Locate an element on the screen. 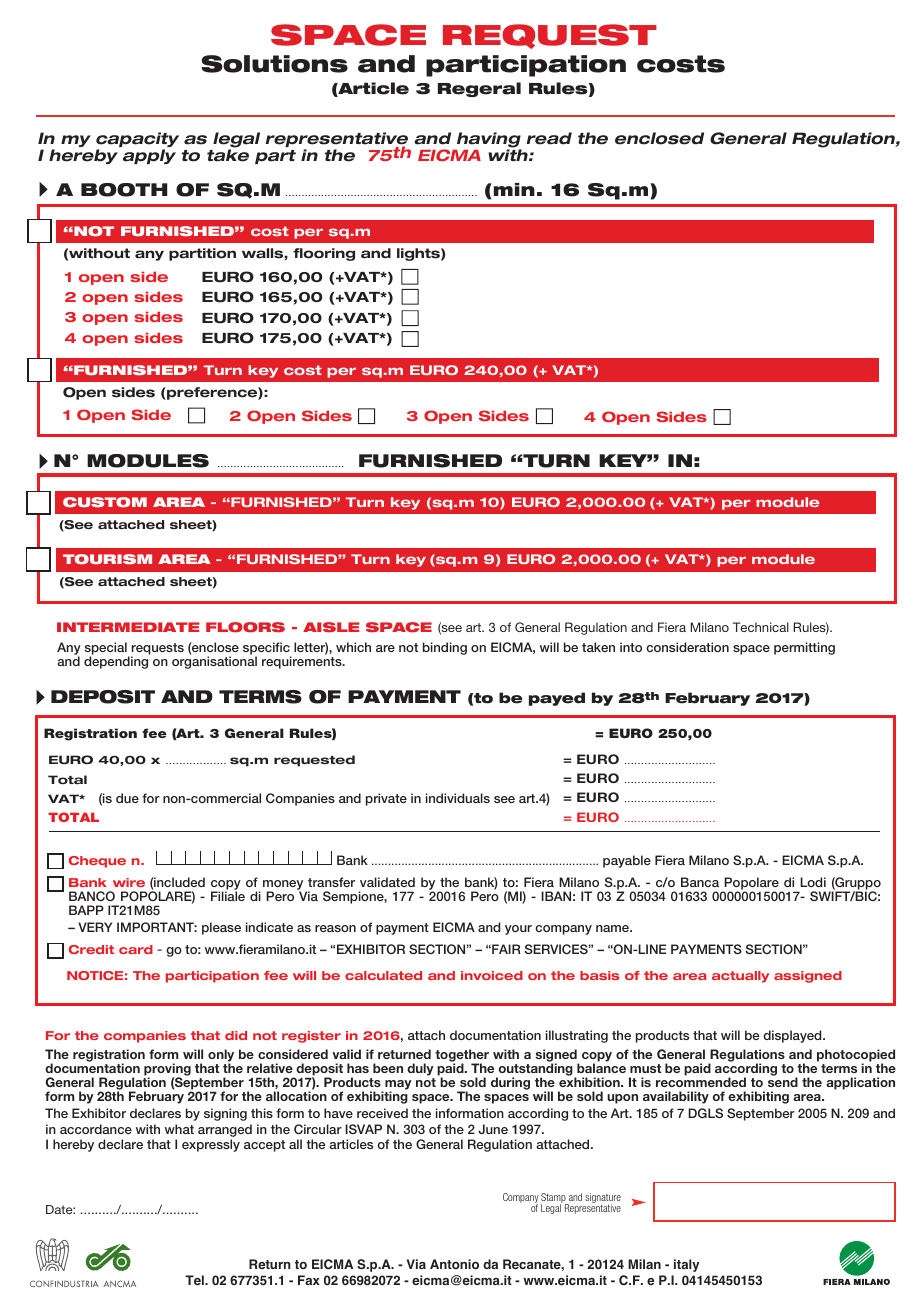 The image size is (924, 1308). permitting is located at coordinates (804, 648).
